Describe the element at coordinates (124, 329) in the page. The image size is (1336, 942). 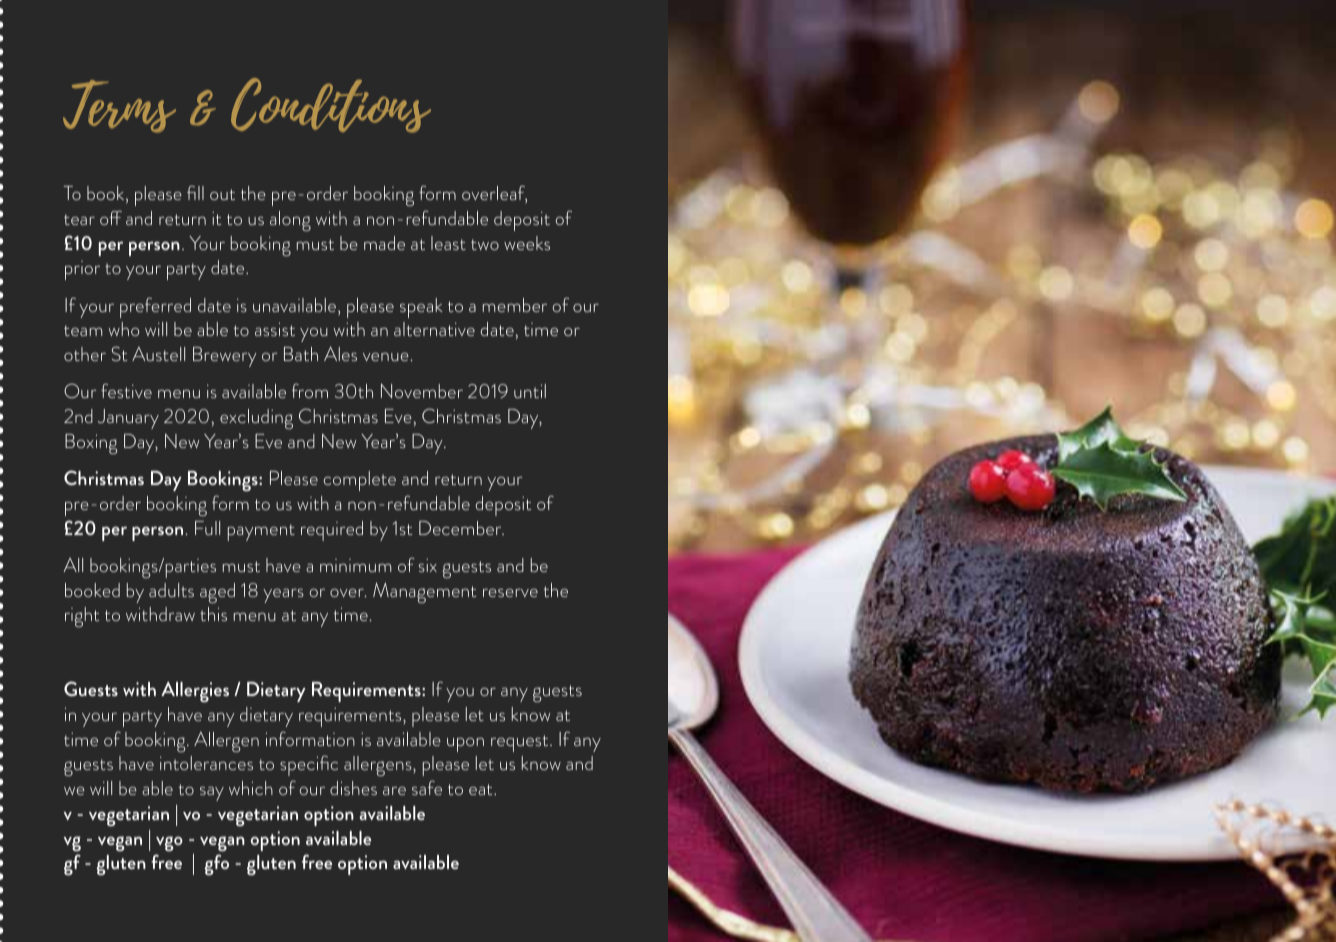
I see `who` at that location.
